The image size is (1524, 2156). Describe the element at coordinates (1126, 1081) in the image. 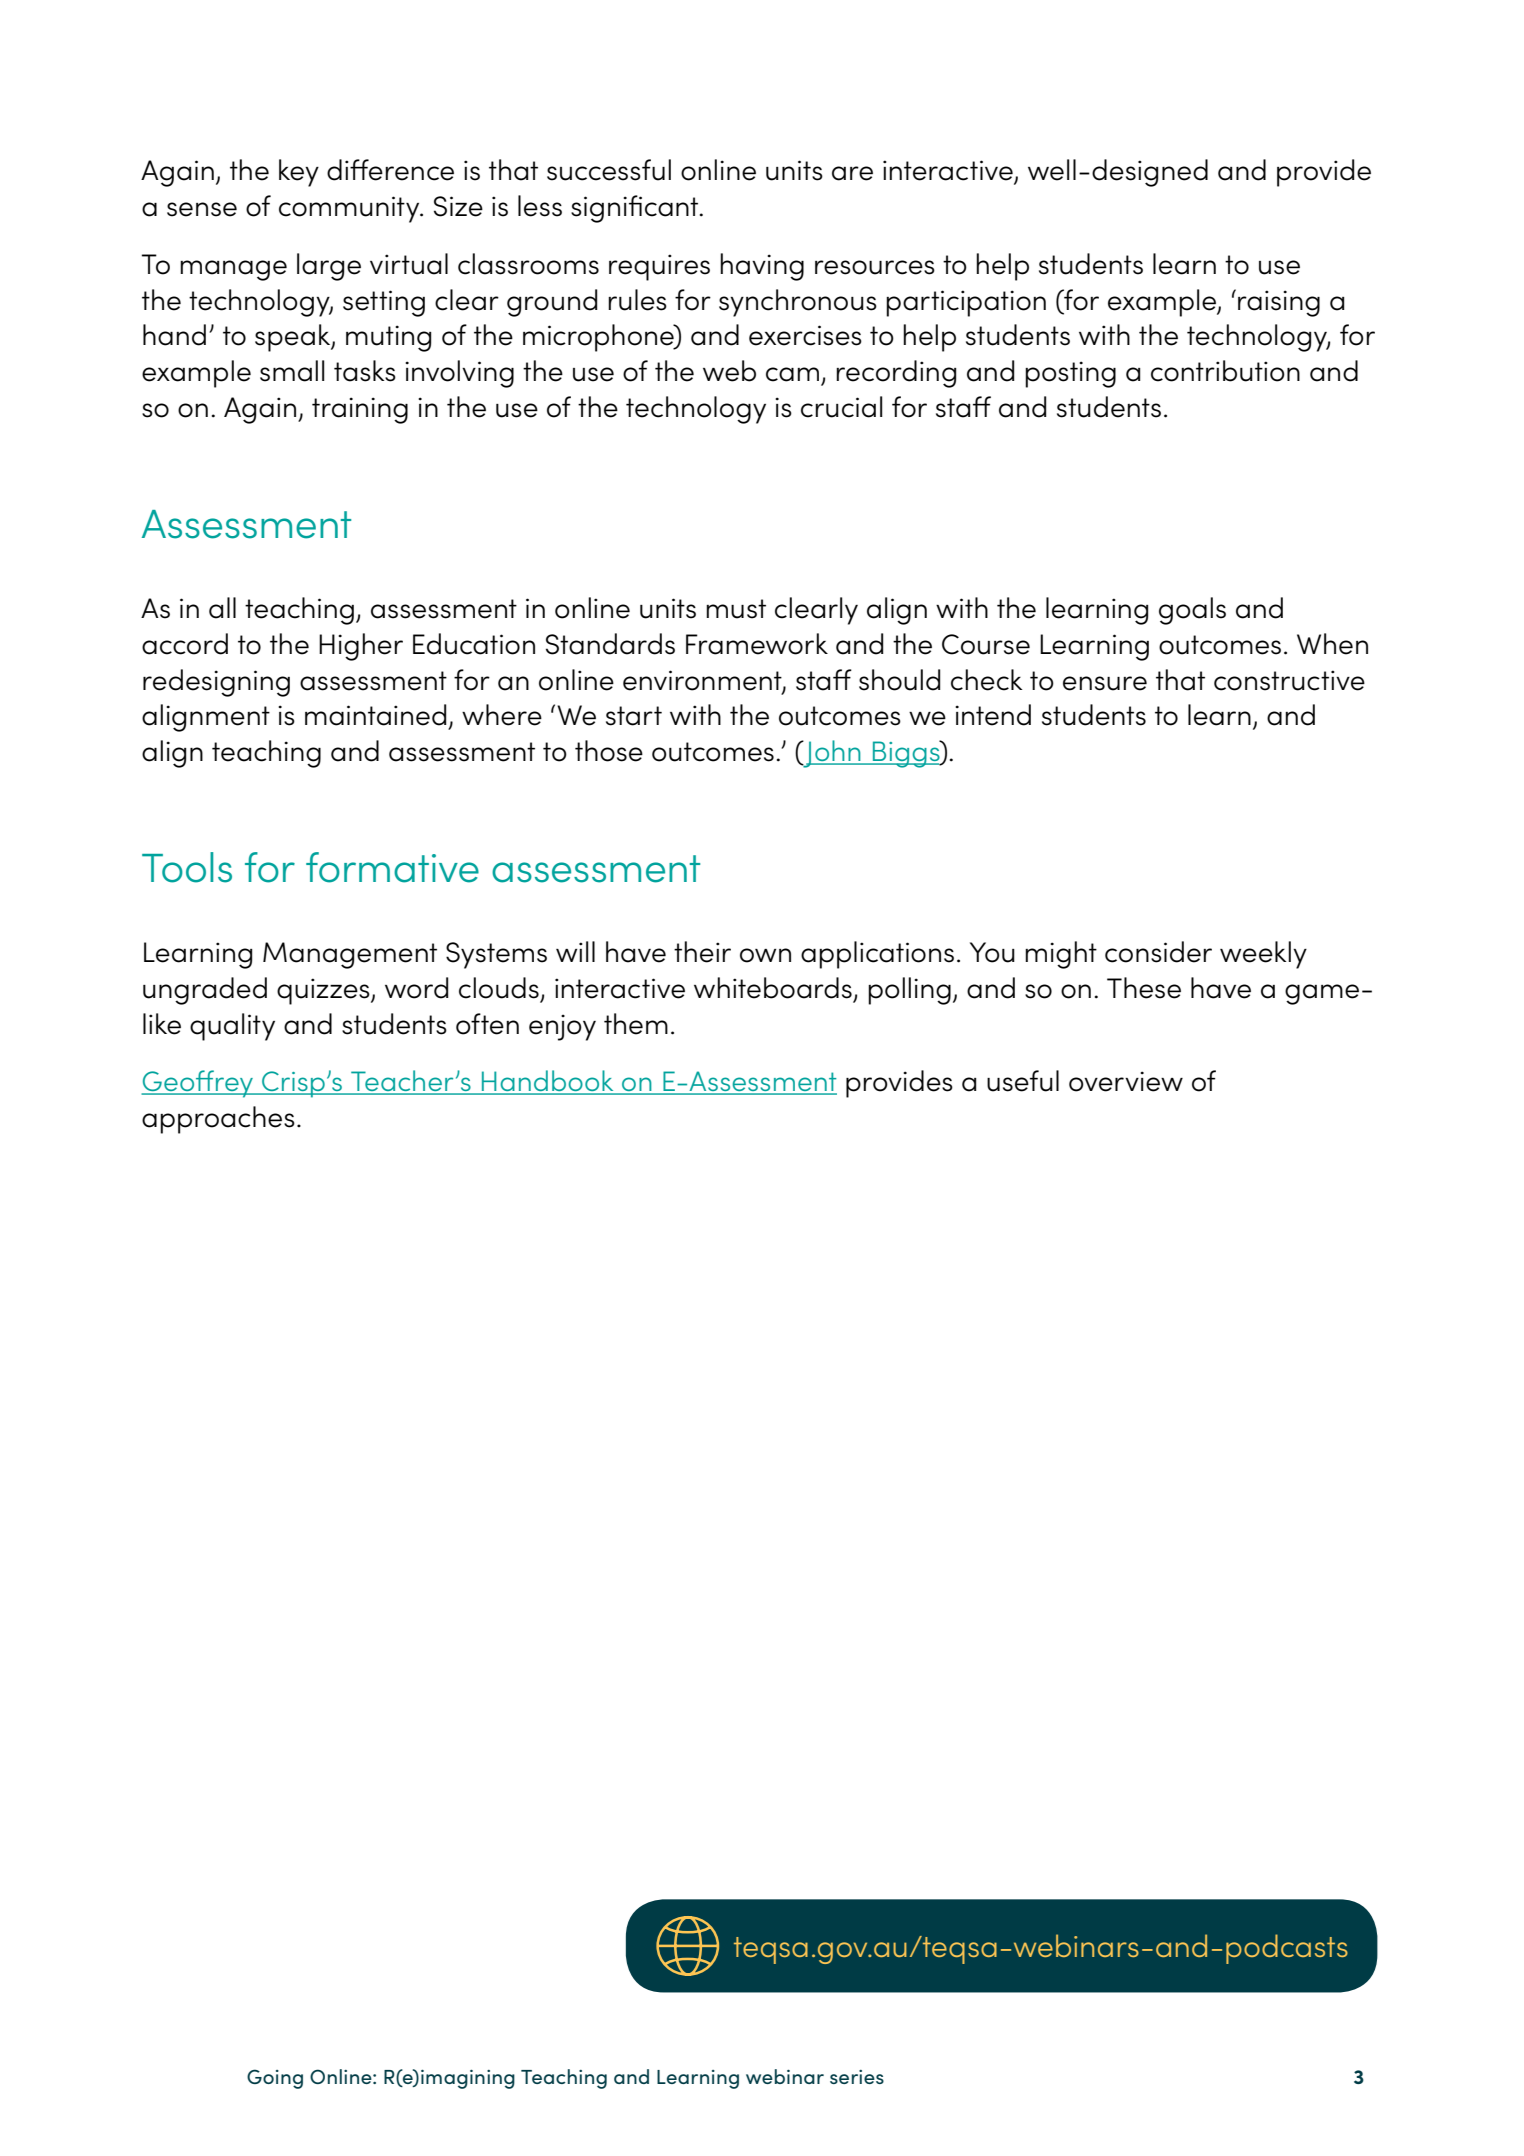

I see `overview` at that location.
